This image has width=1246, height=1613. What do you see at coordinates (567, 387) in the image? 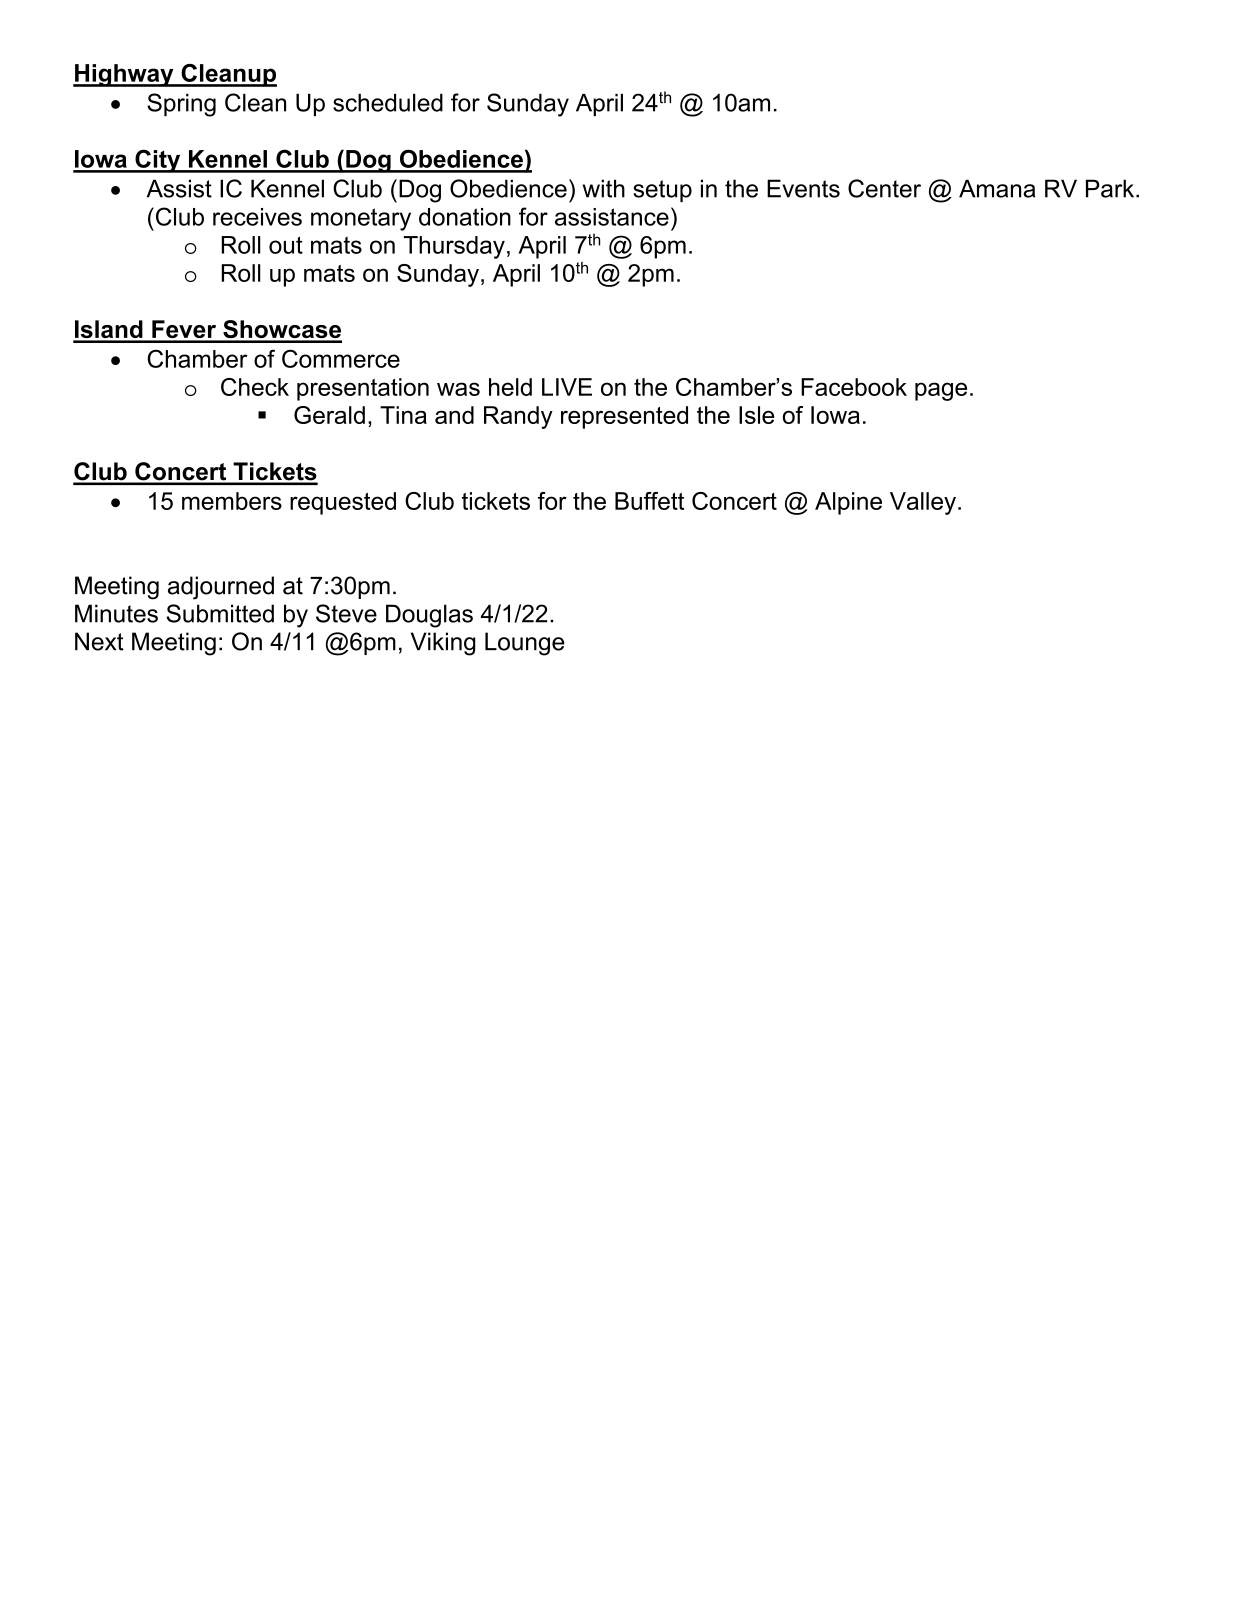
I see `LIVE` at bounding box center [567, 387].
